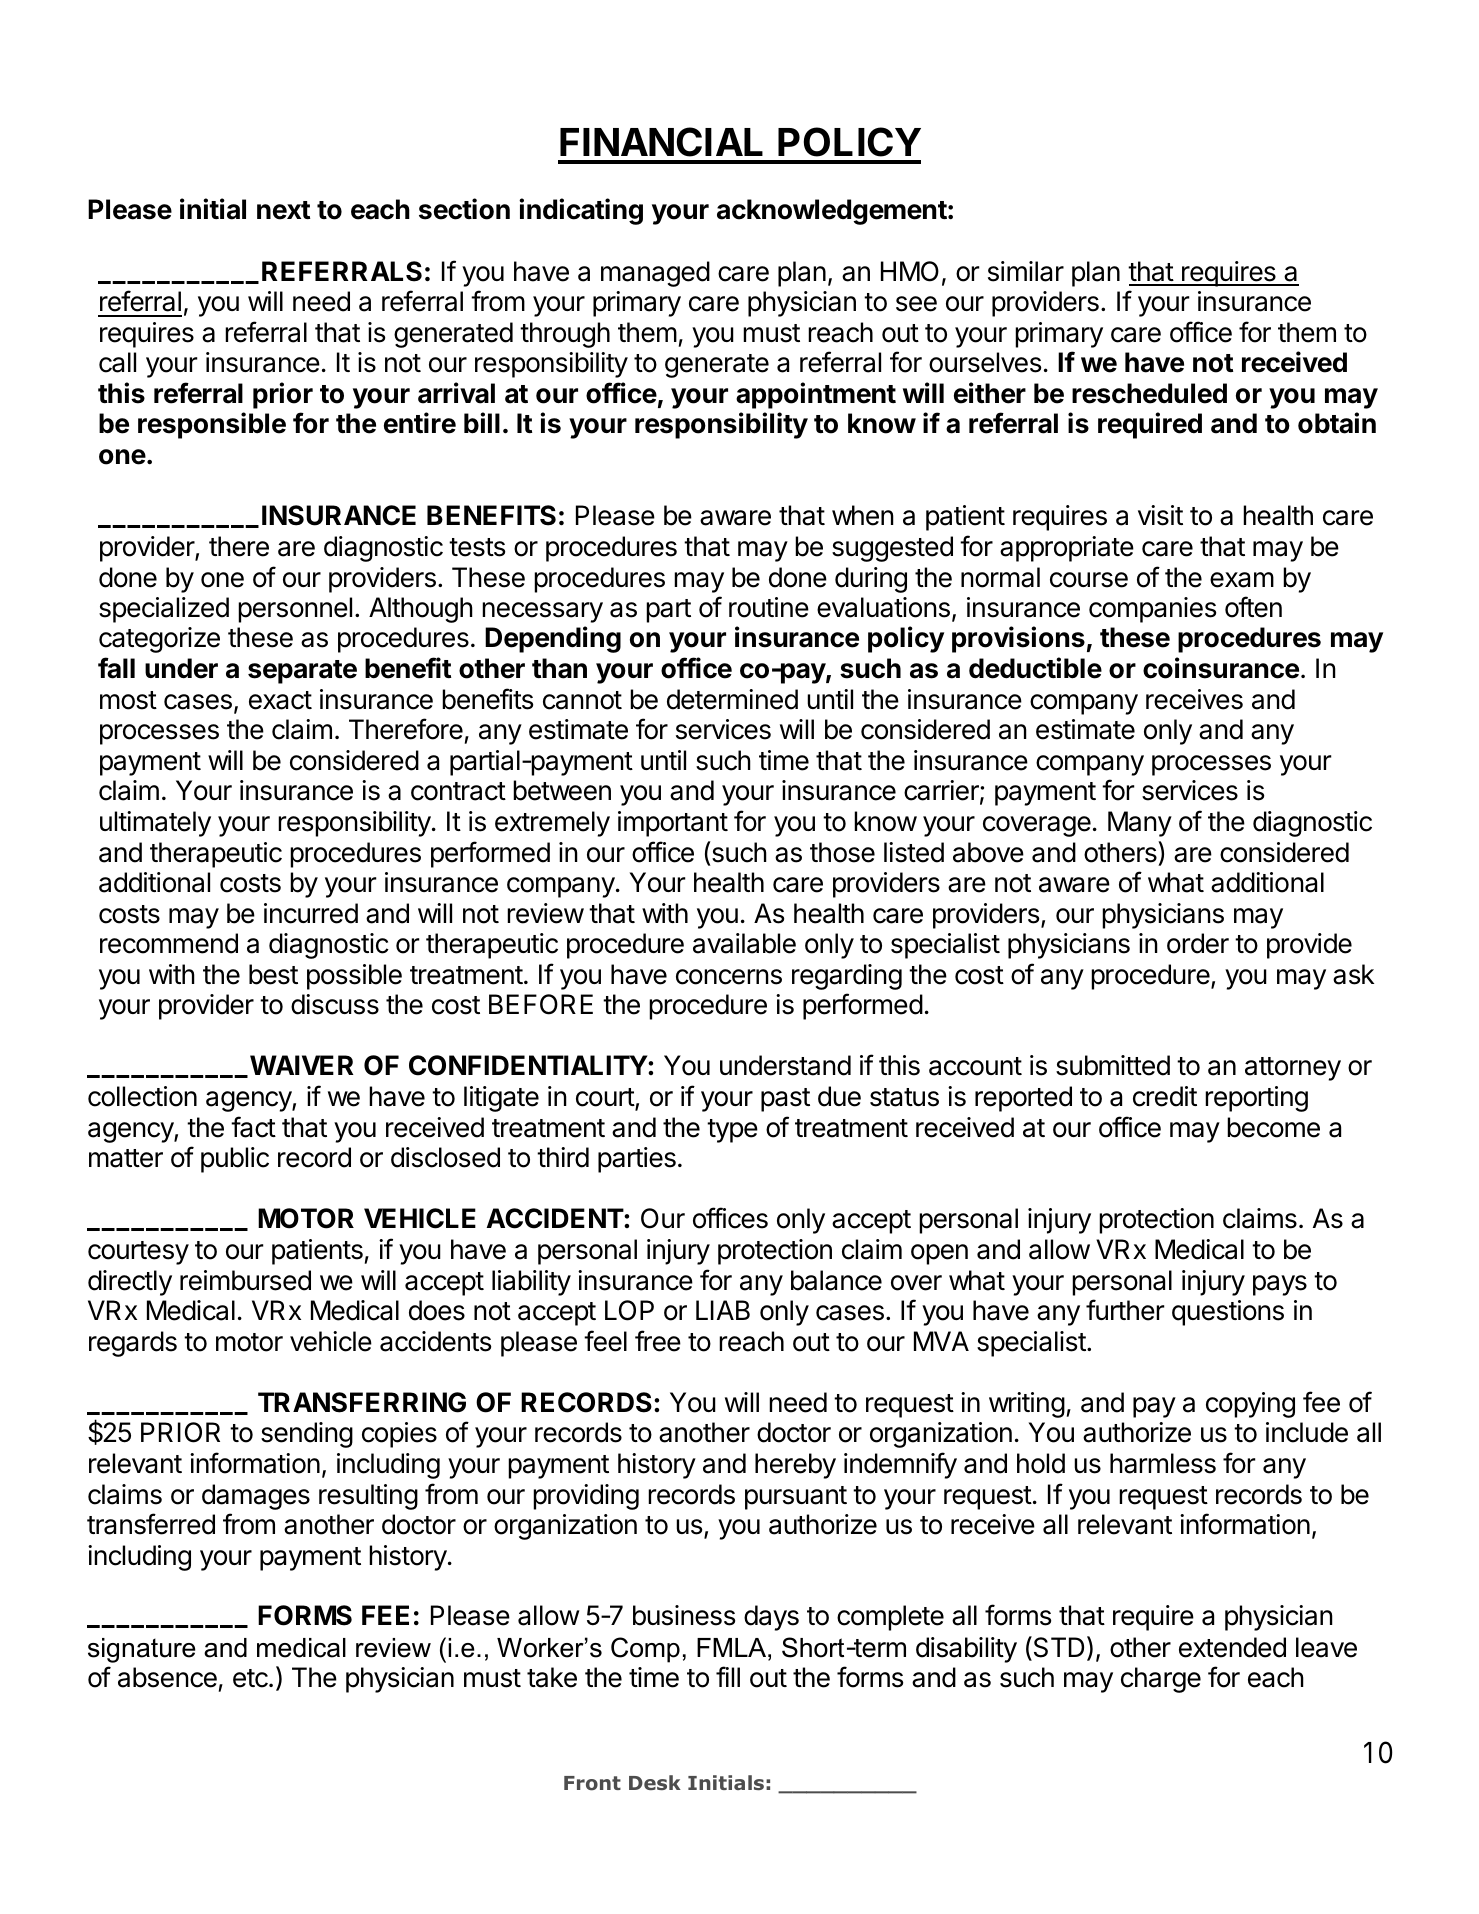 The width and height of the document is (1479, 1914). What do you see at coordinates (251, 1678) in the document?
I see `etc` at bounding box center [251, 1678].
